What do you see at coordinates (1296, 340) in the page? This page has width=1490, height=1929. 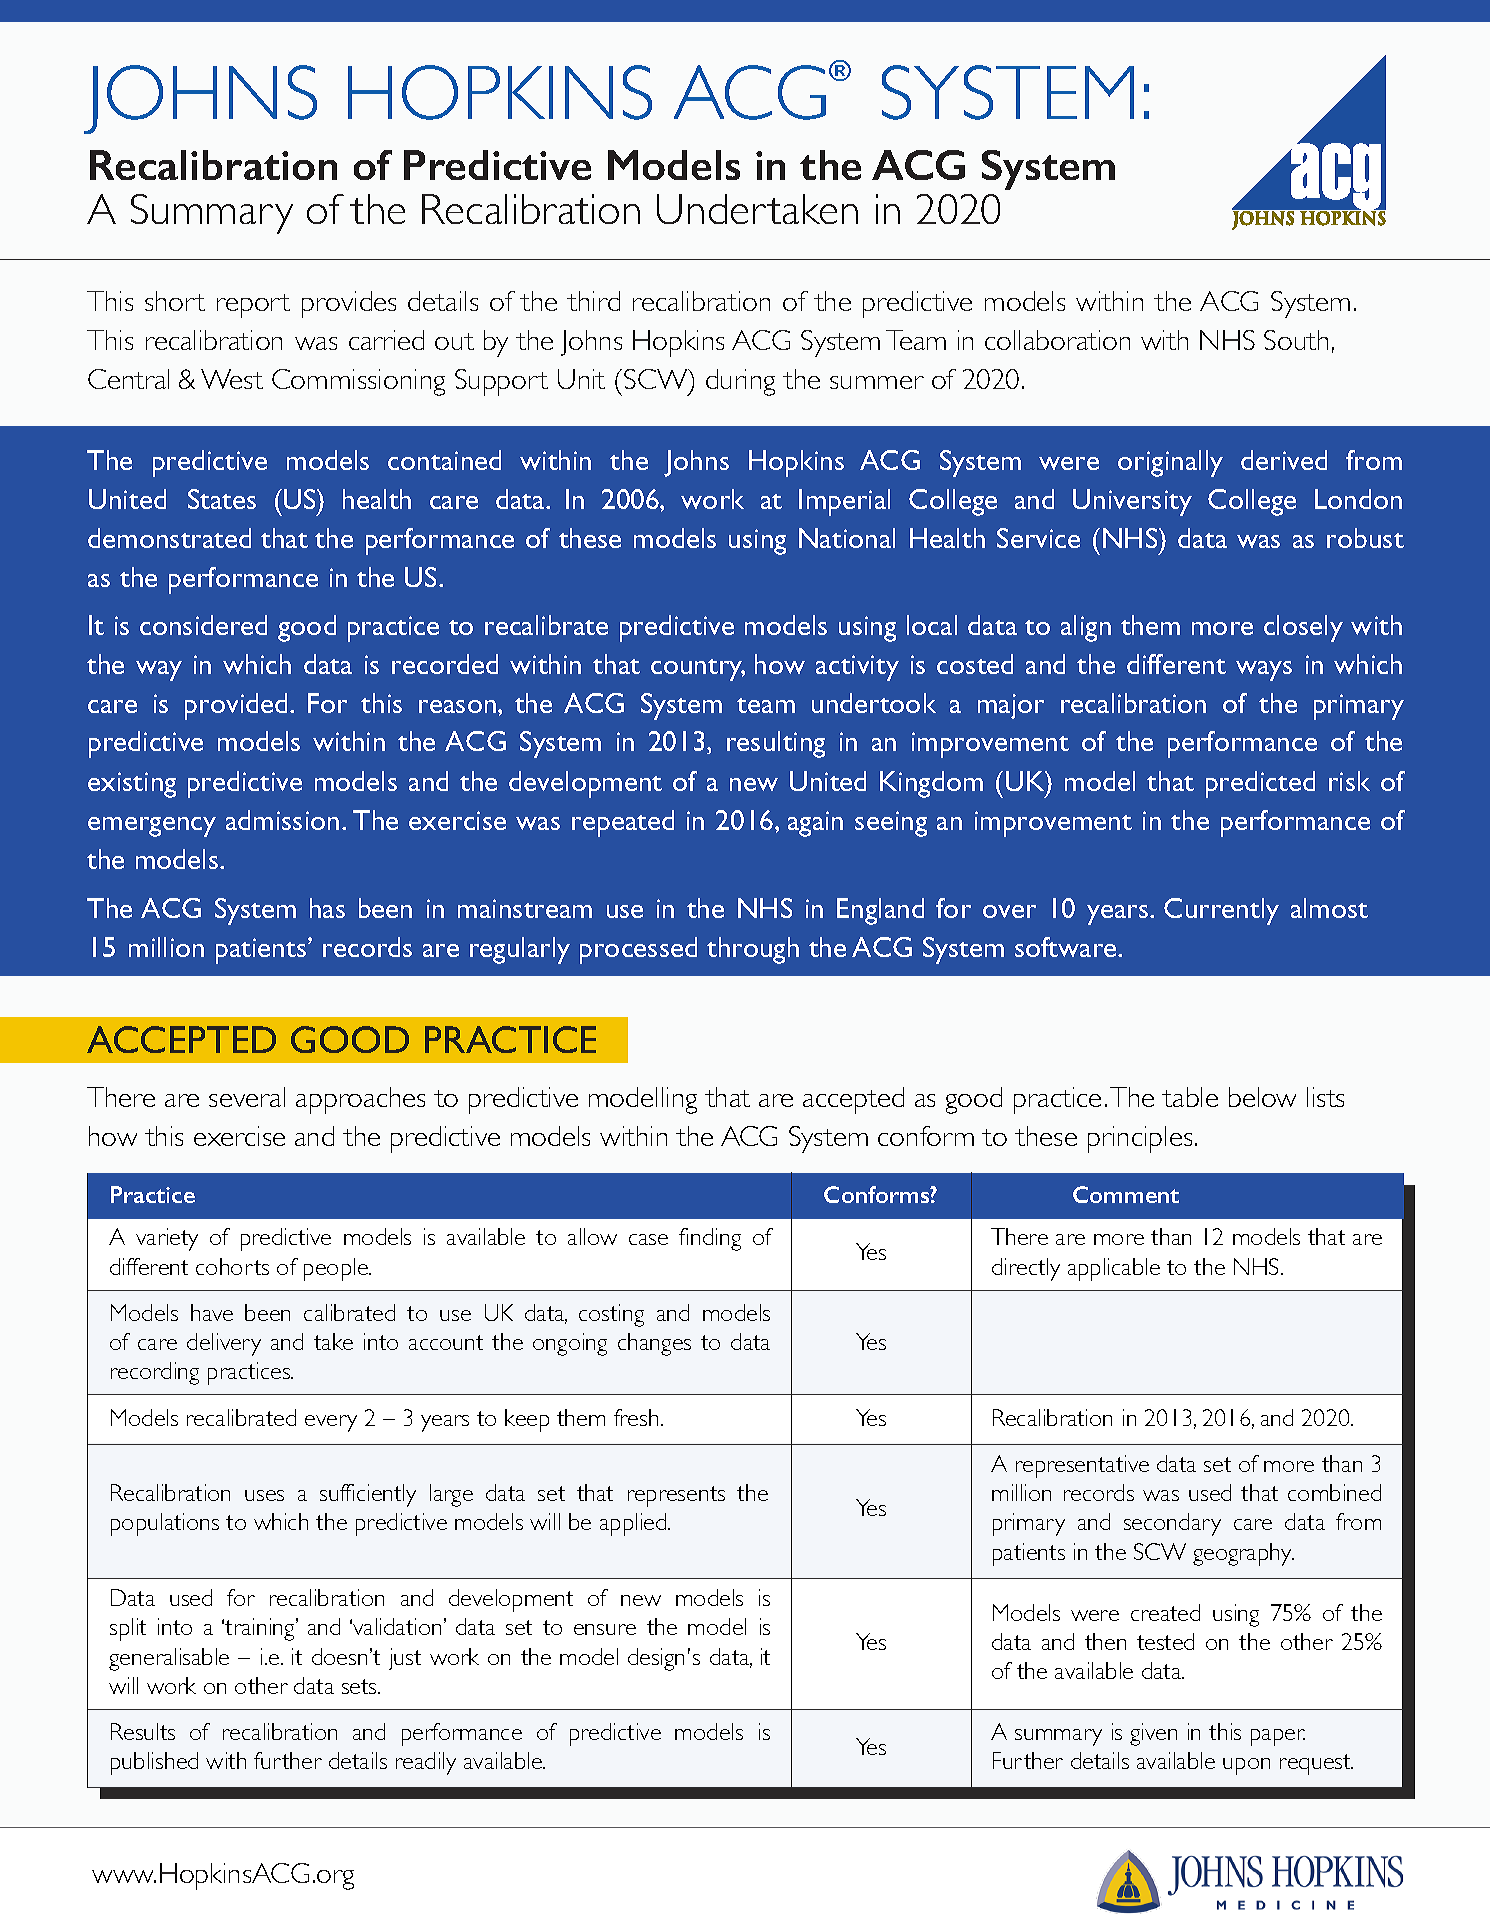 I see `South` at bounding box center [1296, 340].
